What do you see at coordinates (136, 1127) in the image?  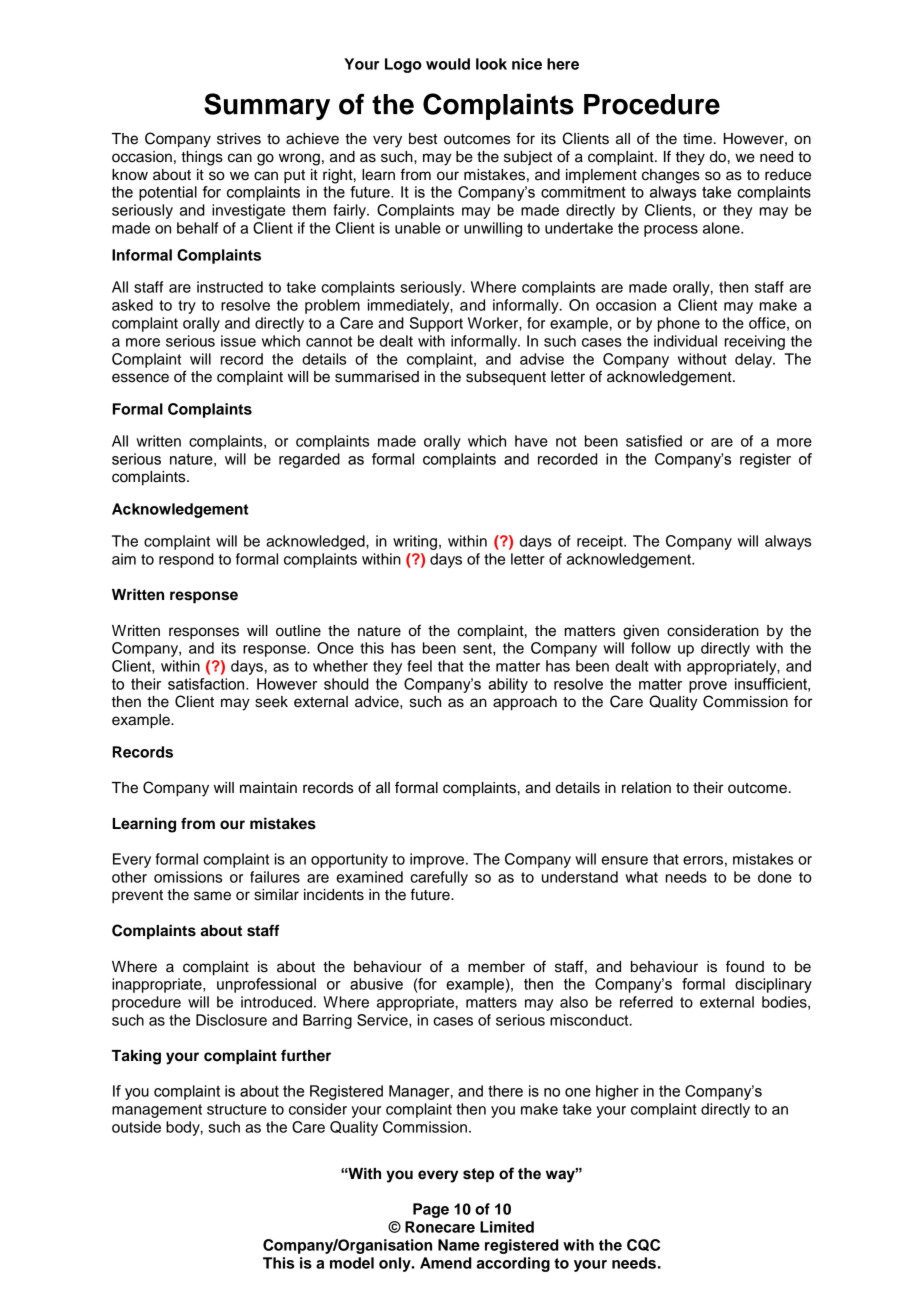 I see `outside` at bounding box center [136, 1127].
